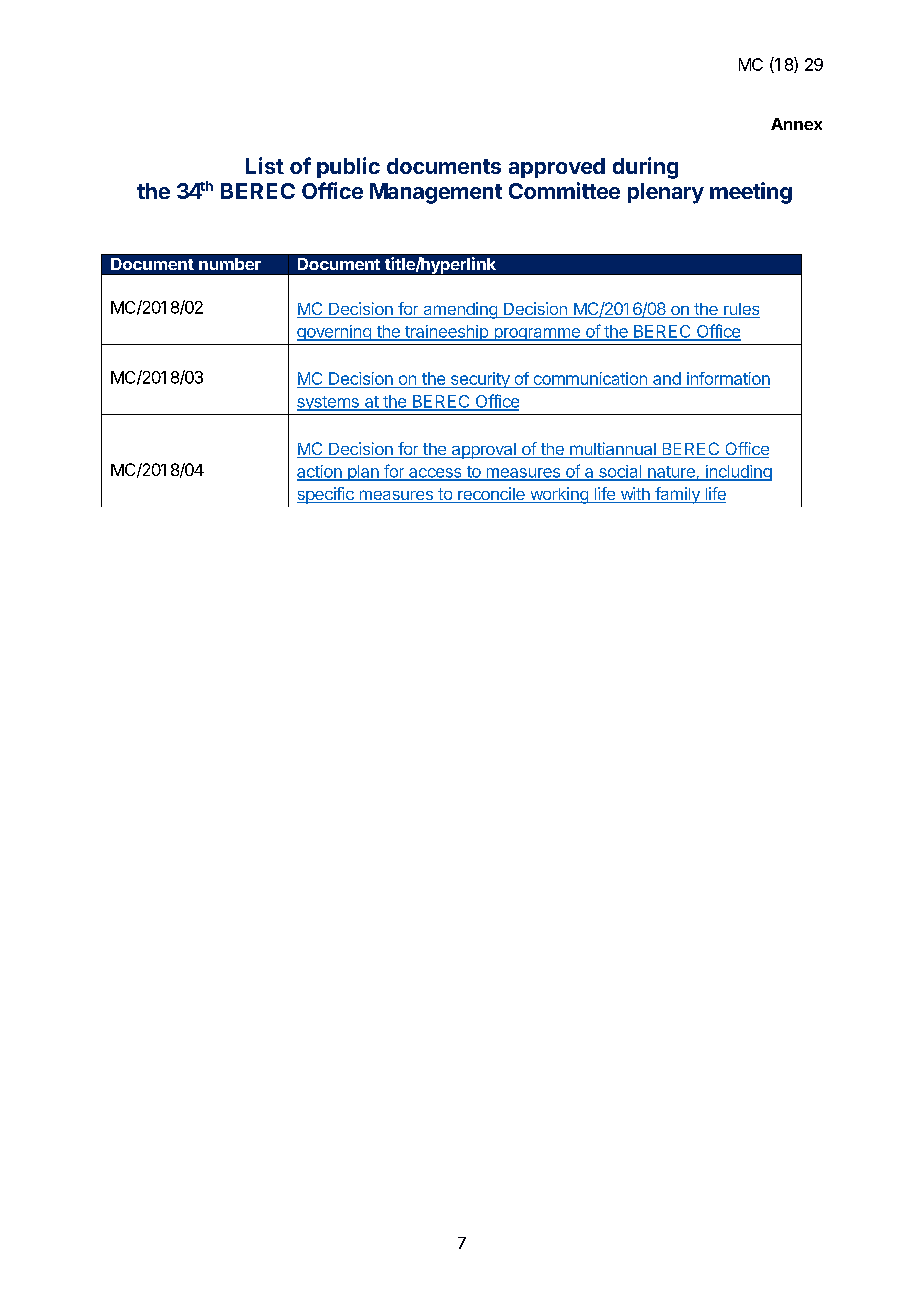 This image has height=1308, width=924. Describe the element at coordinates (265, 165) in the image. I see `List` at that location.
